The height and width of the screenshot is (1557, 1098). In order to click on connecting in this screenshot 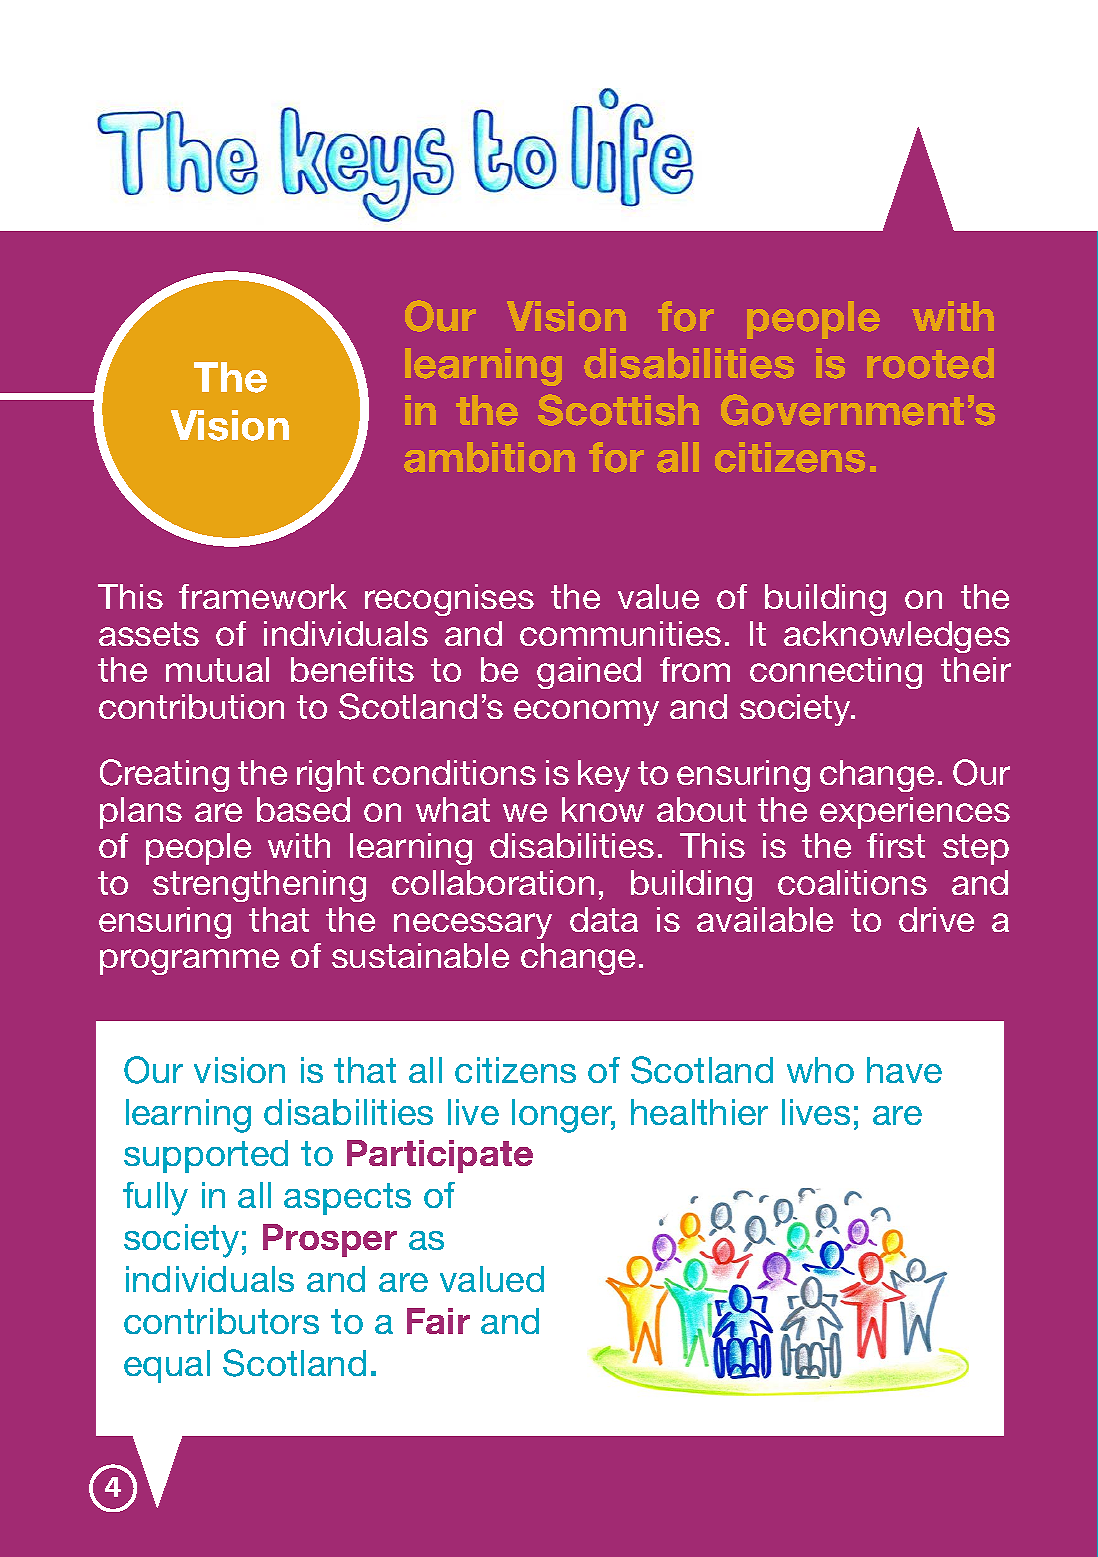, I will do `click(836, 673)`.
